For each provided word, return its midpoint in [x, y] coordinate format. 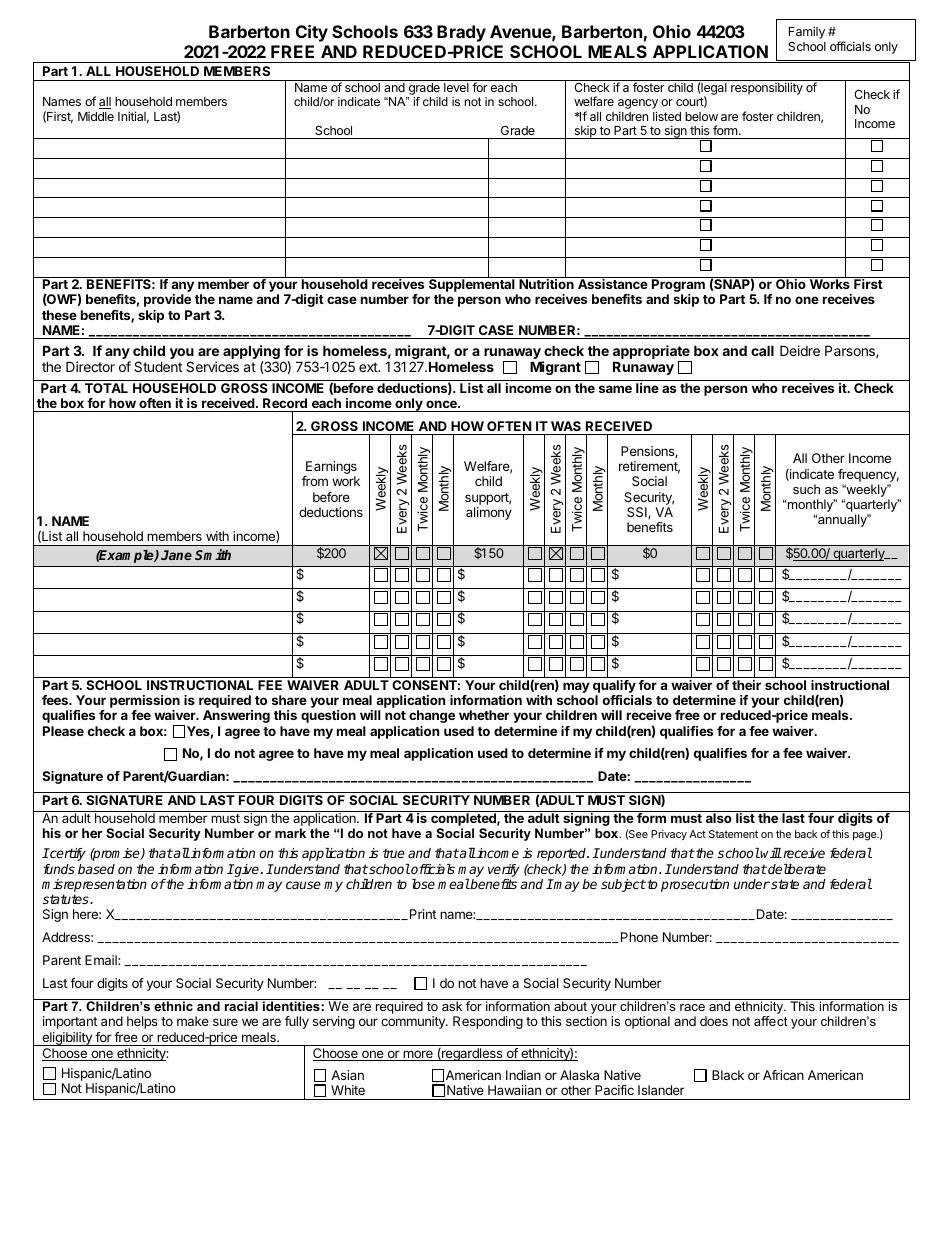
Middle [96, 116]
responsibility [767, 88]
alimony [489, 513]
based [96, 869]
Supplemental [472, 286]
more [418, 1055]
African [783, 1075]
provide [167, 300]
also [719, 818]
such [806, 489]
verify [504, 870]
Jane [176, 555]
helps [142, 1022]
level [456, 87]
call [762, 350]
